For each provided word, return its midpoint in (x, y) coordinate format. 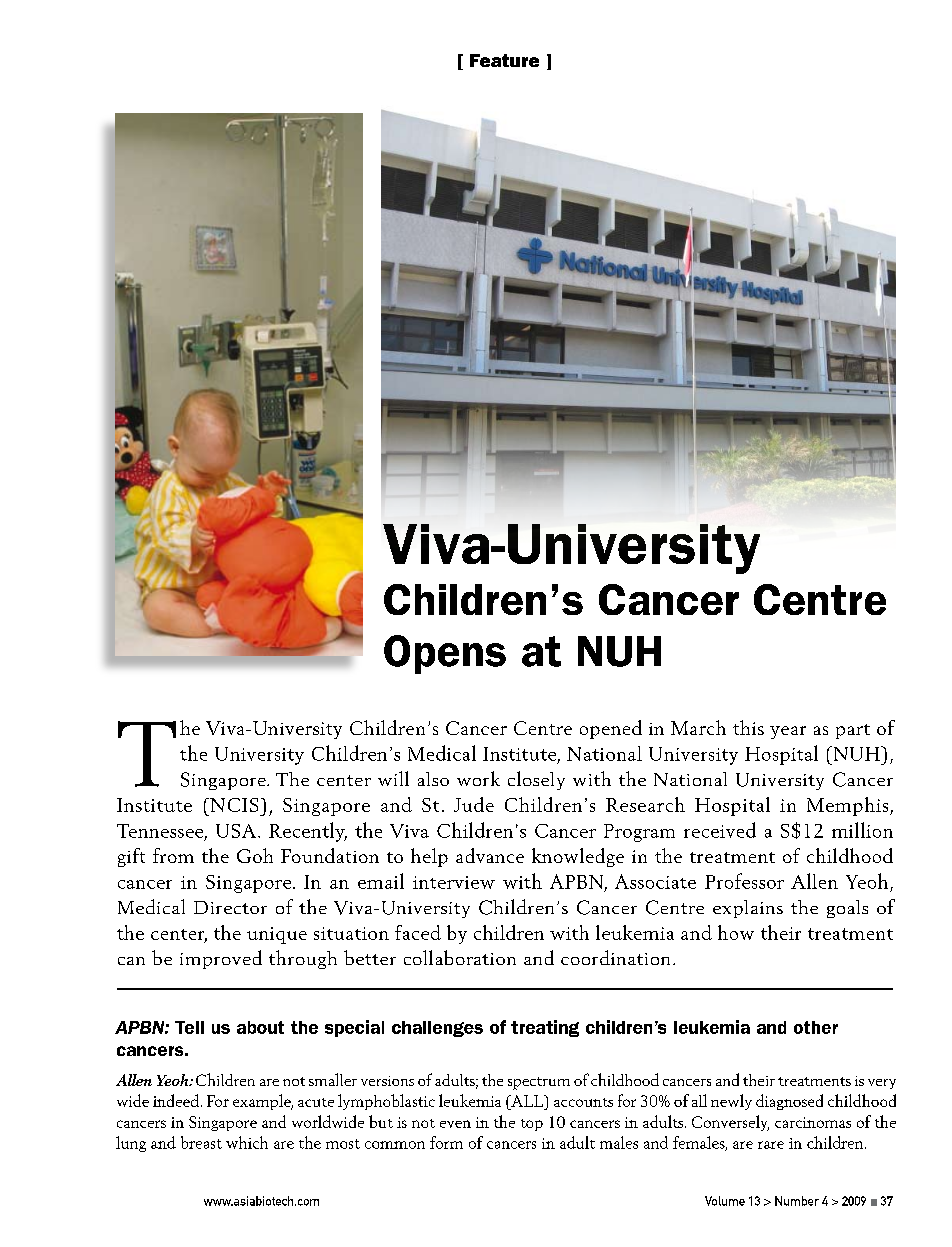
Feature (504, 60)
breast (201, 1142)
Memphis (849, 806)
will (393, 778)
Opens (445, 654)
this (748, 727)
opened (611, 729)
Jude (474, 804)
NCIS (233, 805)
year (788, 732)
